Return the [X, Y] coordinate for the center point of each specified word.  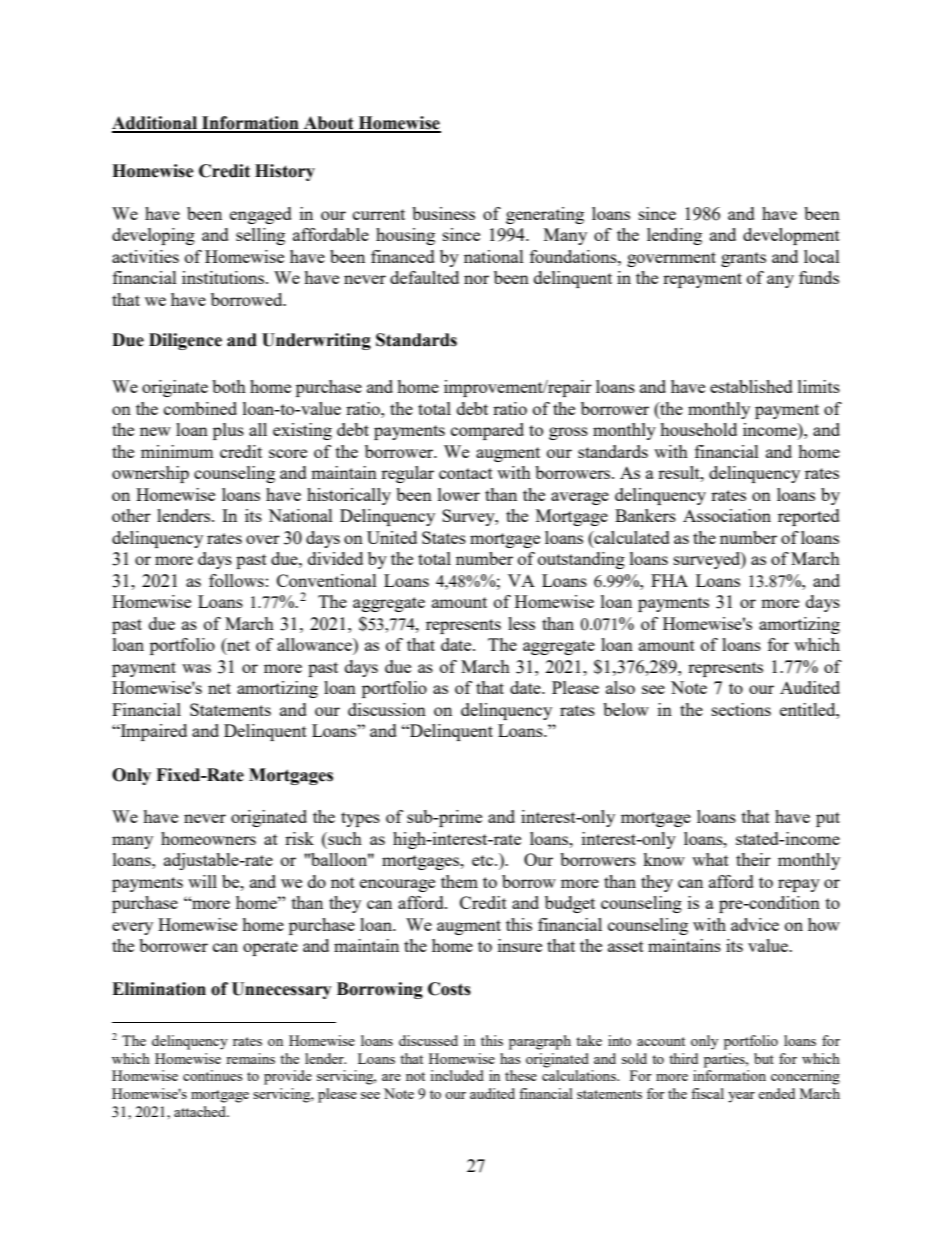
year [741, 1097]
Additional [156, 124]
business [443, 213]
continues [212, 1075]
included [457, 1075]
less [521, 623]
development [791, 236]
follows [236, 580]
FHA [669, 580]
